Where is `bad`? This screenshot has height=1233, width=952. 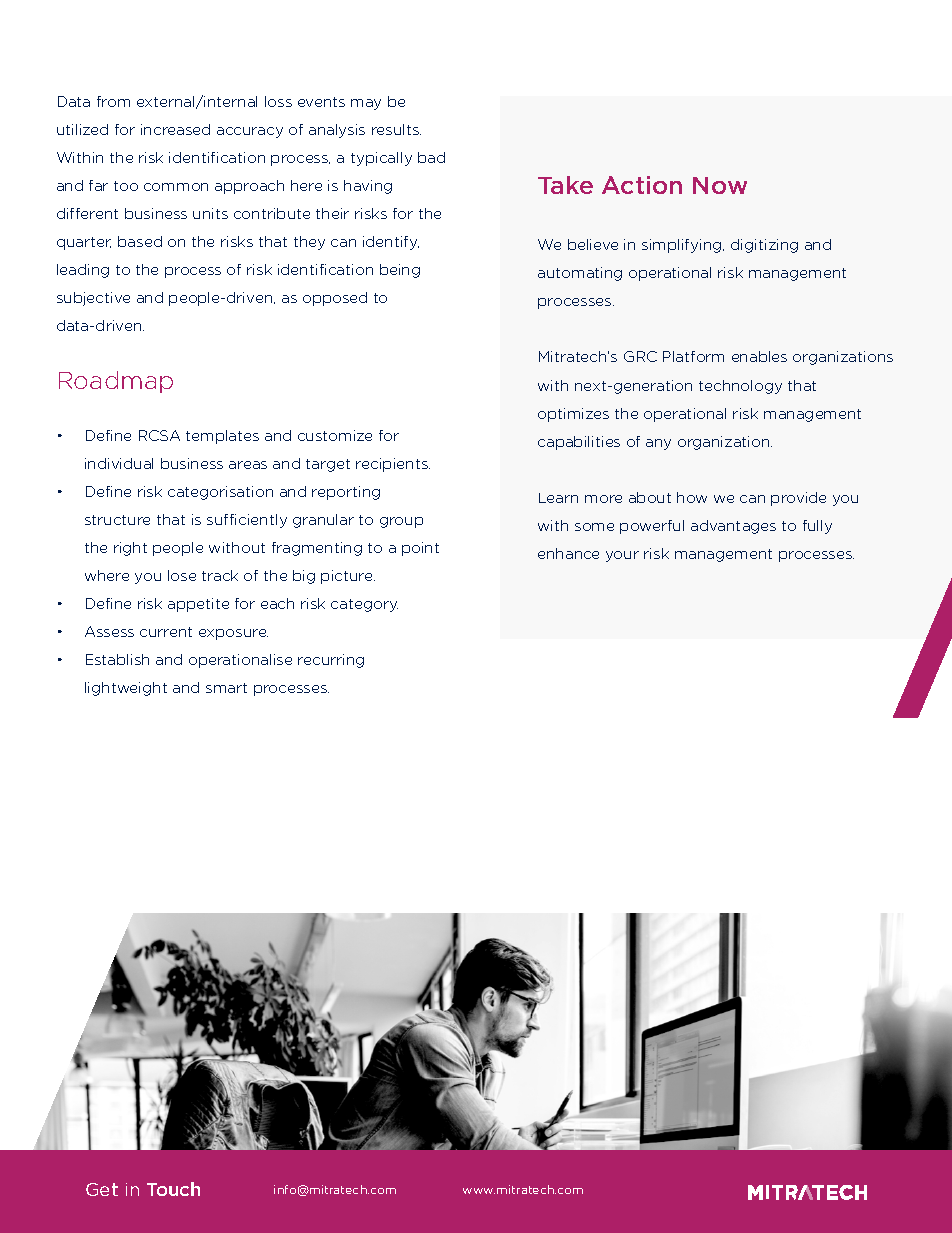 bad is located at coordinates (431, 157).
